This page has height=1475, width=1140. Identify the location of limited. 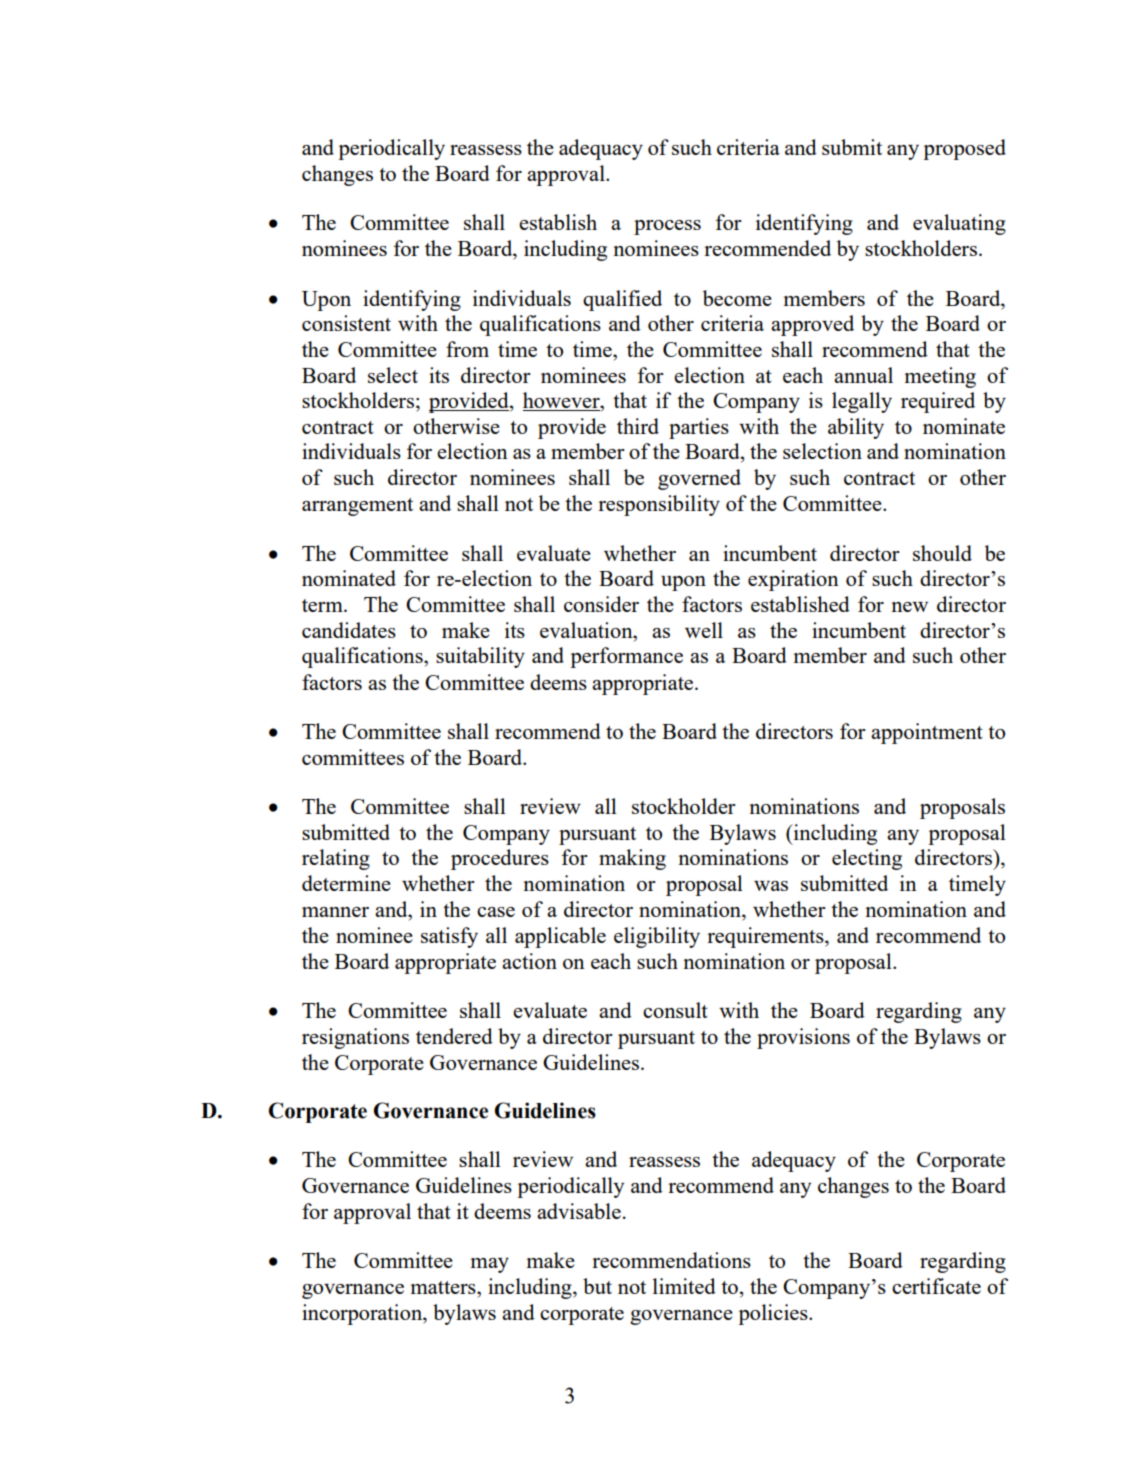
(684, 1286).
